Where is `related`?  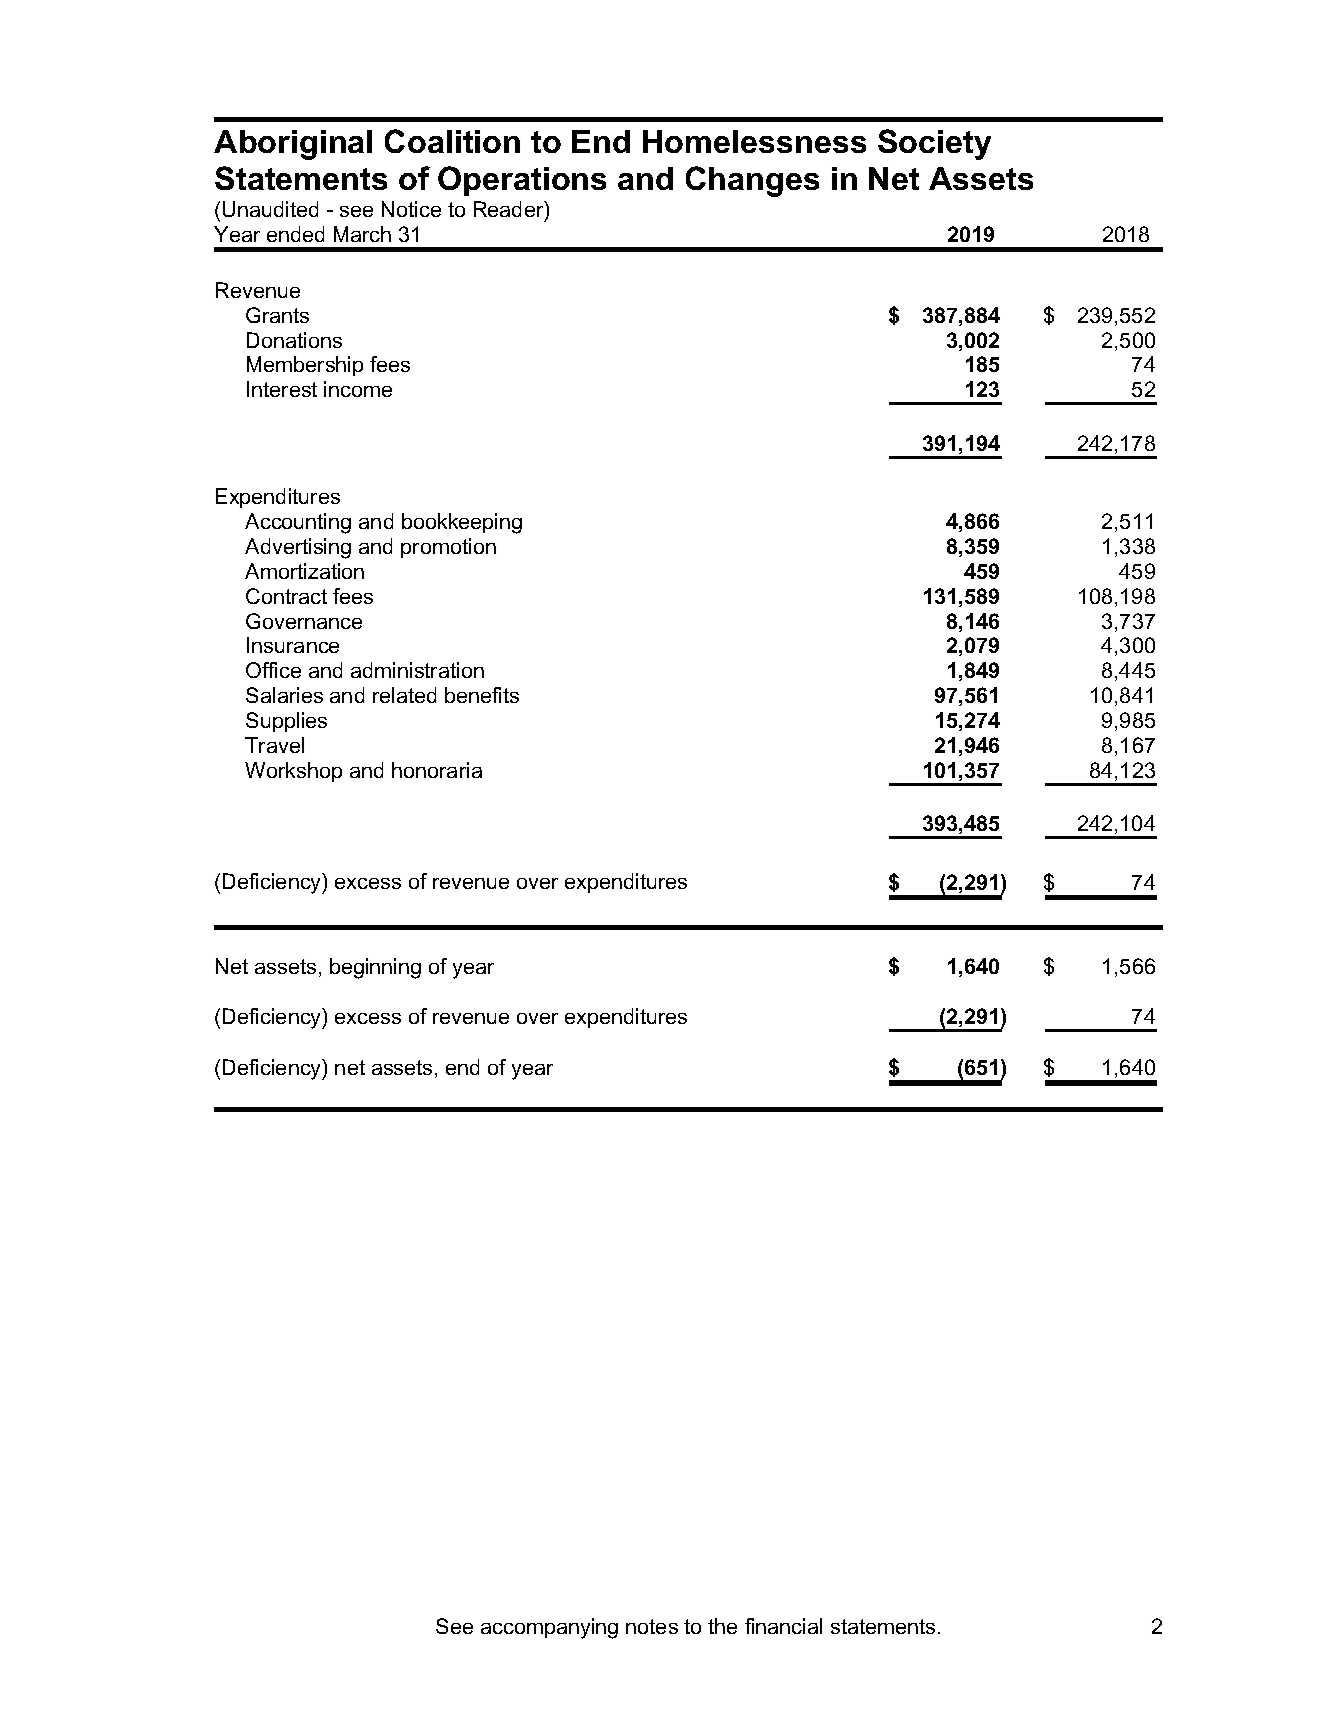
related is located at coordinates (404, 695).
